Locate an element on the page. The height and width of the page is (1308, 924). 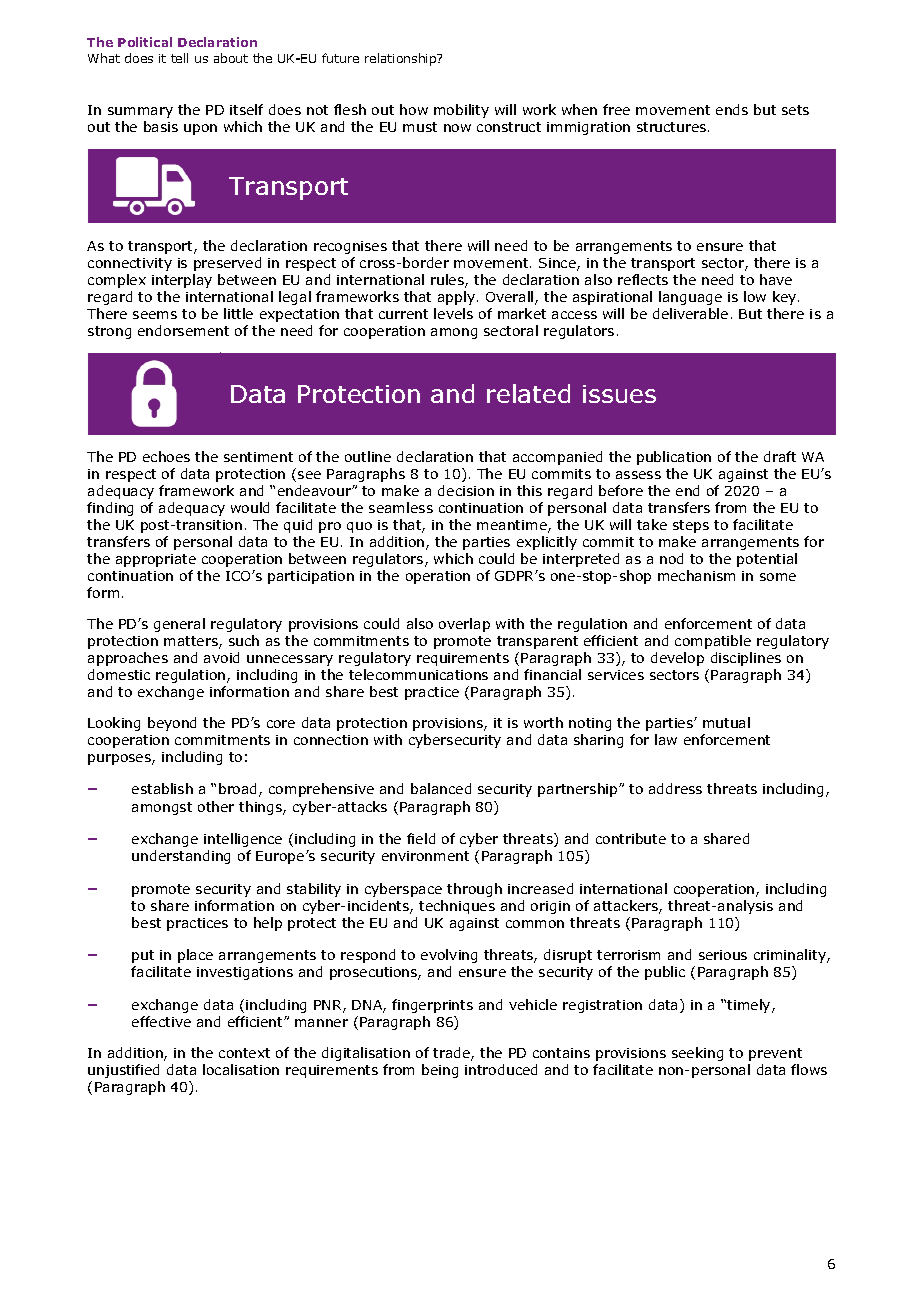
echoes is located at coordinates (166, 456).
